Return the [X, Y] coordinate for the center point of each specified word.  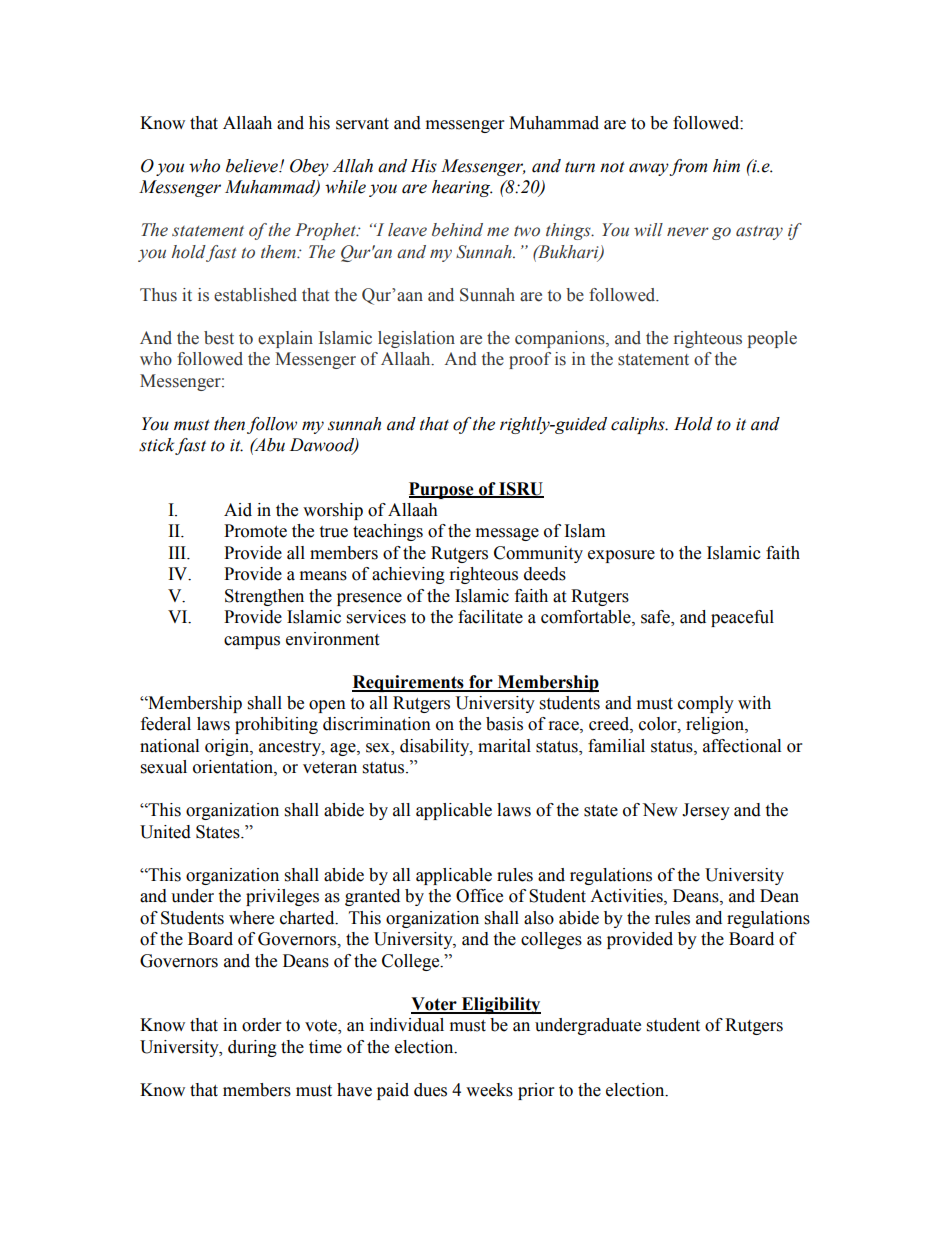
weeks [489, 1090]
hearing [462, 188]
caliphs [639, 425]
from [688, 167]
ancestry [291, 748]
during [252, 1048]
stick [157, 446]
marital [504, 746]
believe [253, 166]
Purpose [442, 490]
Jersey [706, 811]
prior [536, 1091]
